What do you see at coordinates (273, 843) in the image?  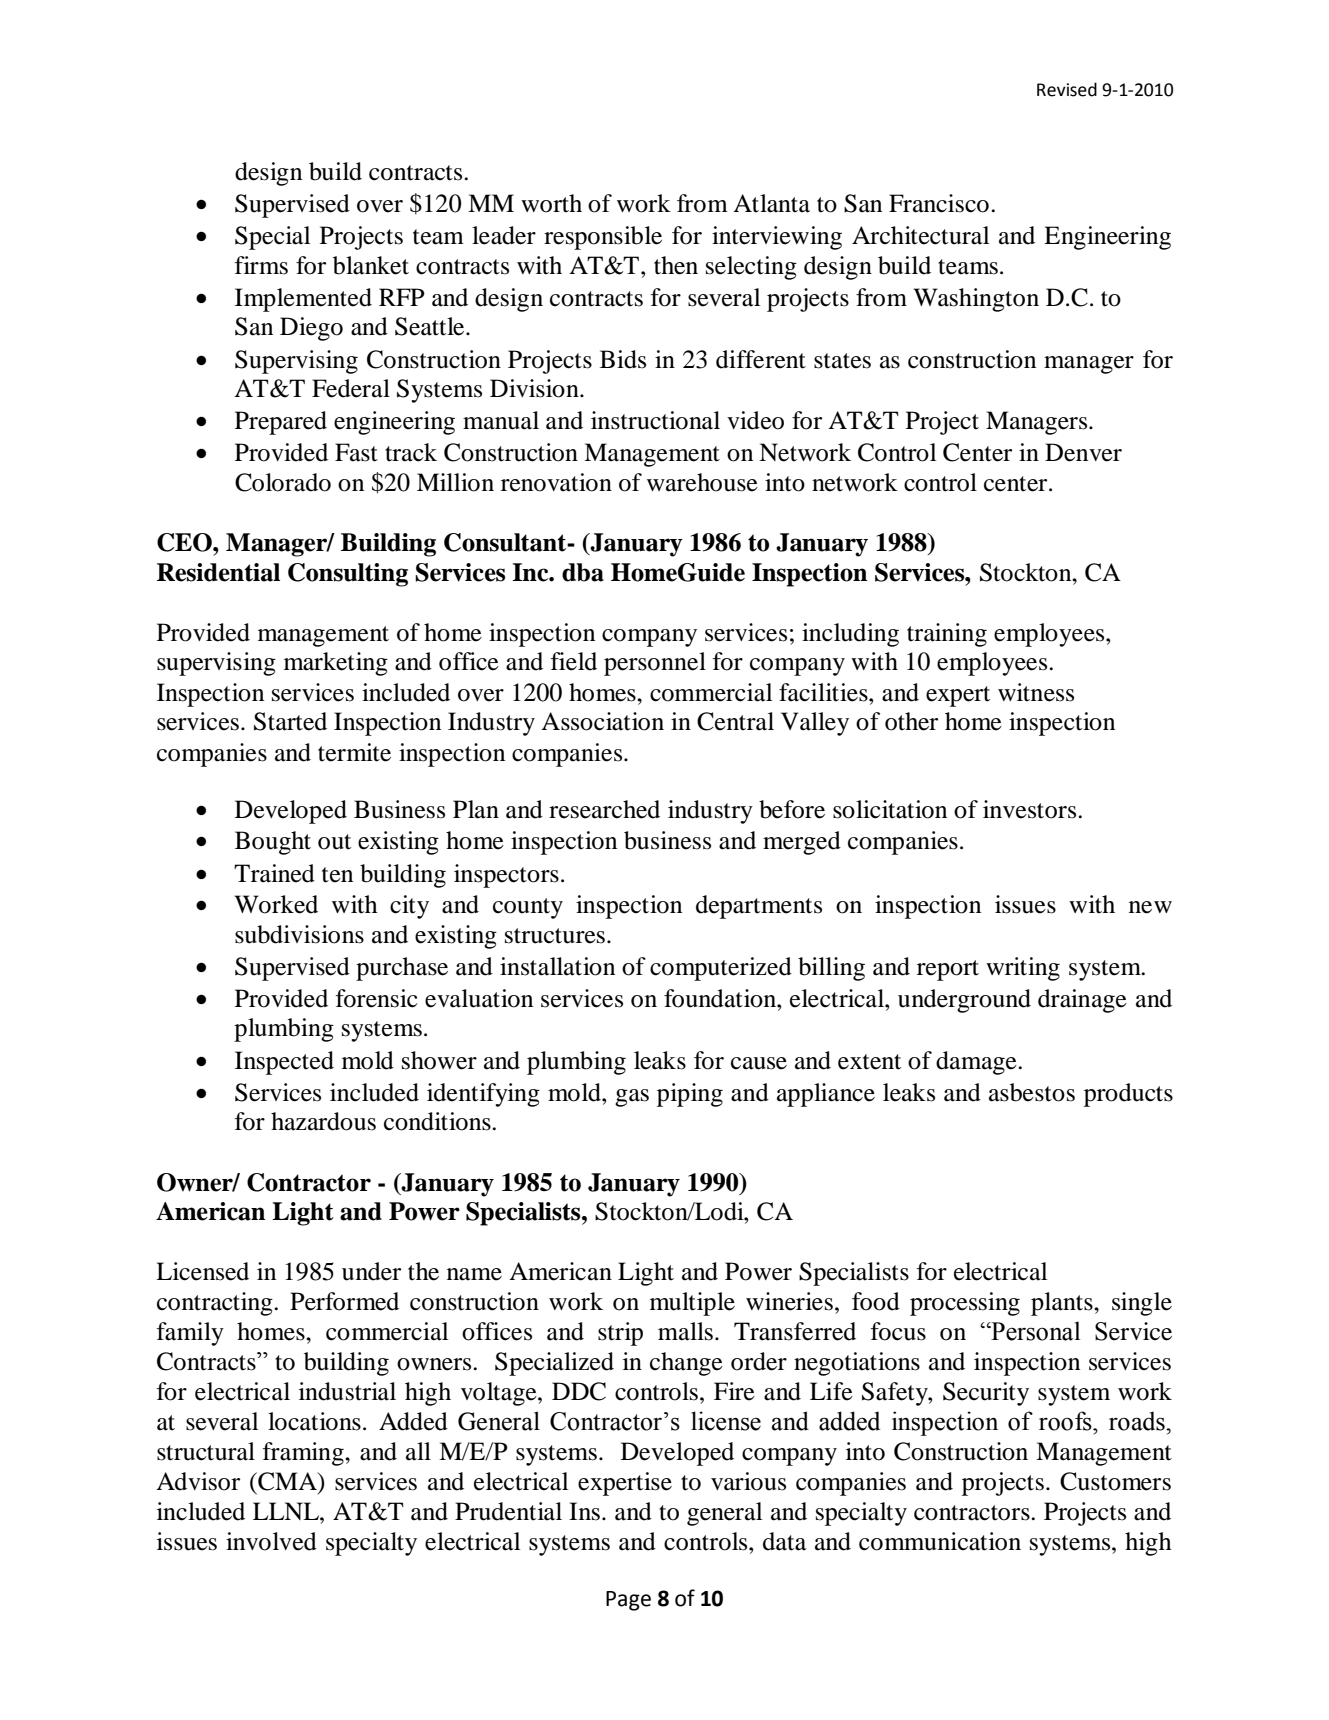 I see `Bought` at bounding box center [273, 843].
